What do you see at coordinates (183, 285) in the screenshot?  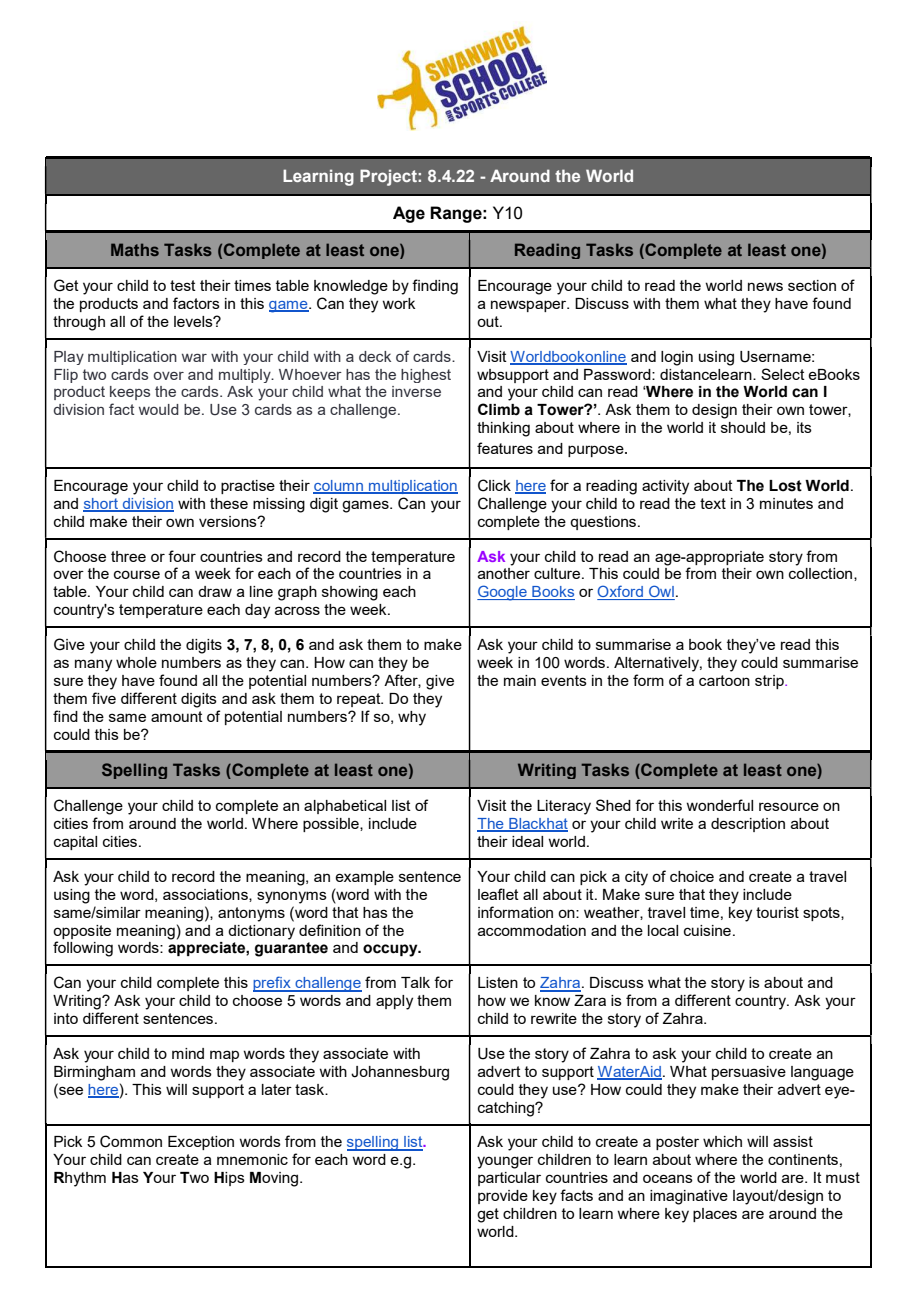 I see `test` at bounding box center [183, 285].
